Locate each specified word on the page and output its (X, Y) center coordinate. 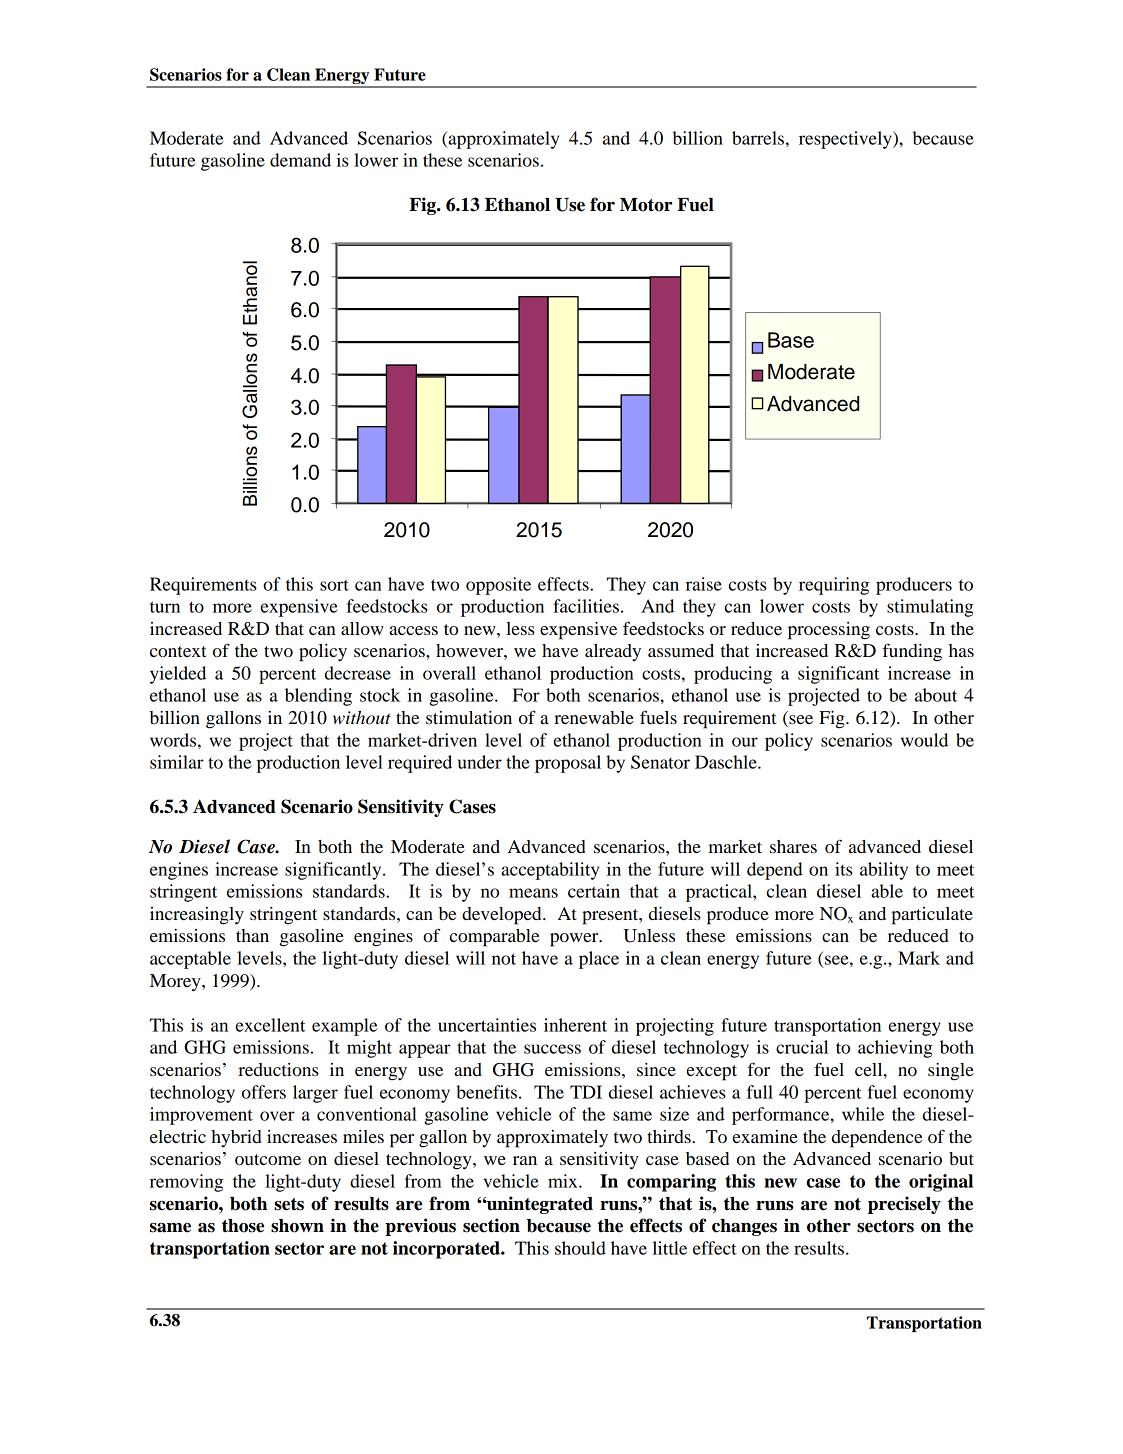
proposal (568, 764)
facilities (586, 606)
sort (334, 585)
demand (300, 160)
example (344, 1027)
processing (829, 631)
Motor (646, 205)
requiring (834, 586)
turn (165, 607)
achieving (895, 1049)
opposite (498, 586)
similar (177, 762)
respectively (846, 140)
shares (793, 846)
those (243, 1226)
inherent (575, 1025)
